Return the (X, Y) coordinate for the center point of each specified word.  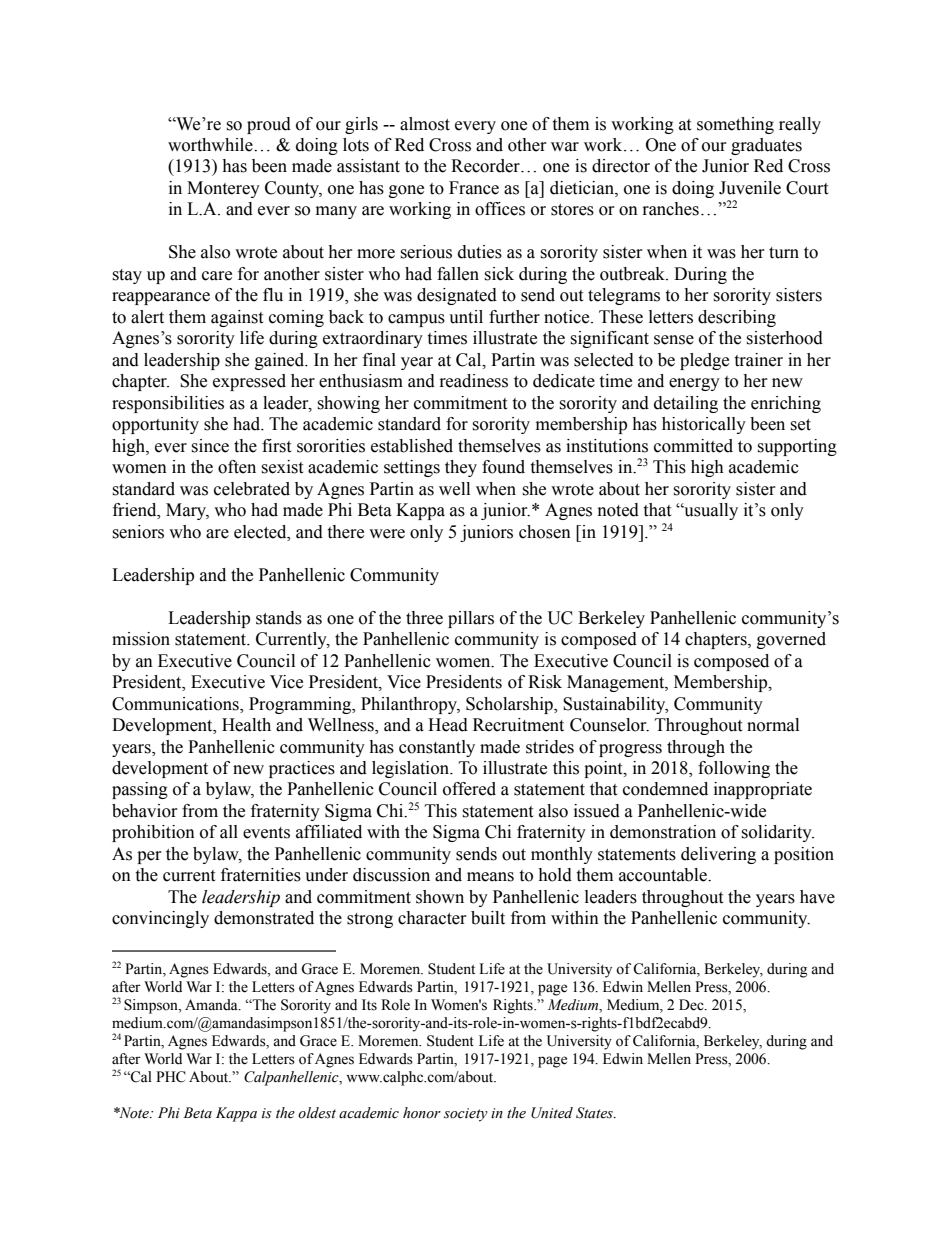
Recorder (486, 166)
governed (791, 640)
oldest (317, 1113)
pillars (471, 619)
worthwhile (211, 145)
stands (279, 618)
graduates (766, 146)
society (466, 1115)
